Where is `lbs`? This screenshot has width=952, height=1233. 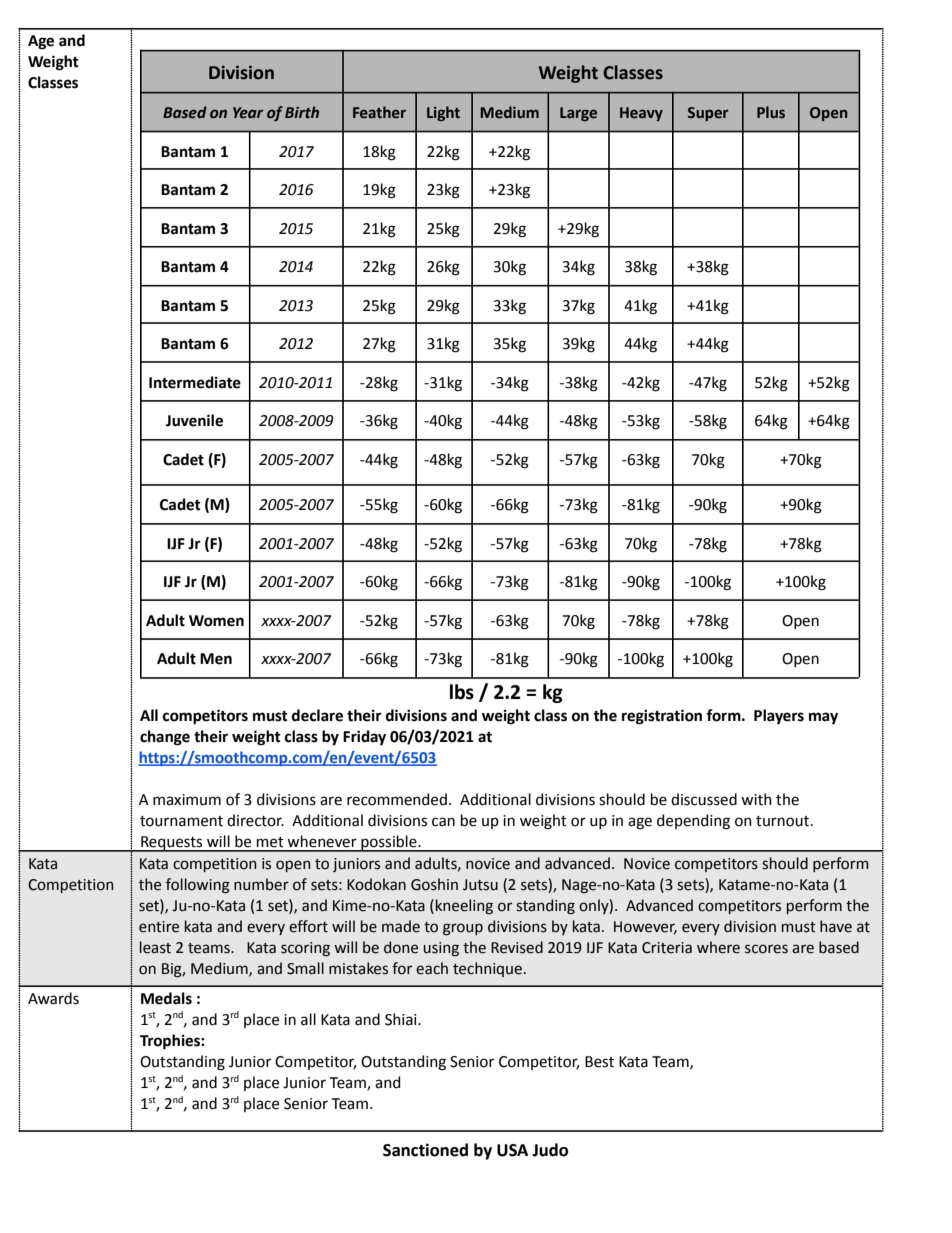 lbs is located at coordinates (462, 692).
